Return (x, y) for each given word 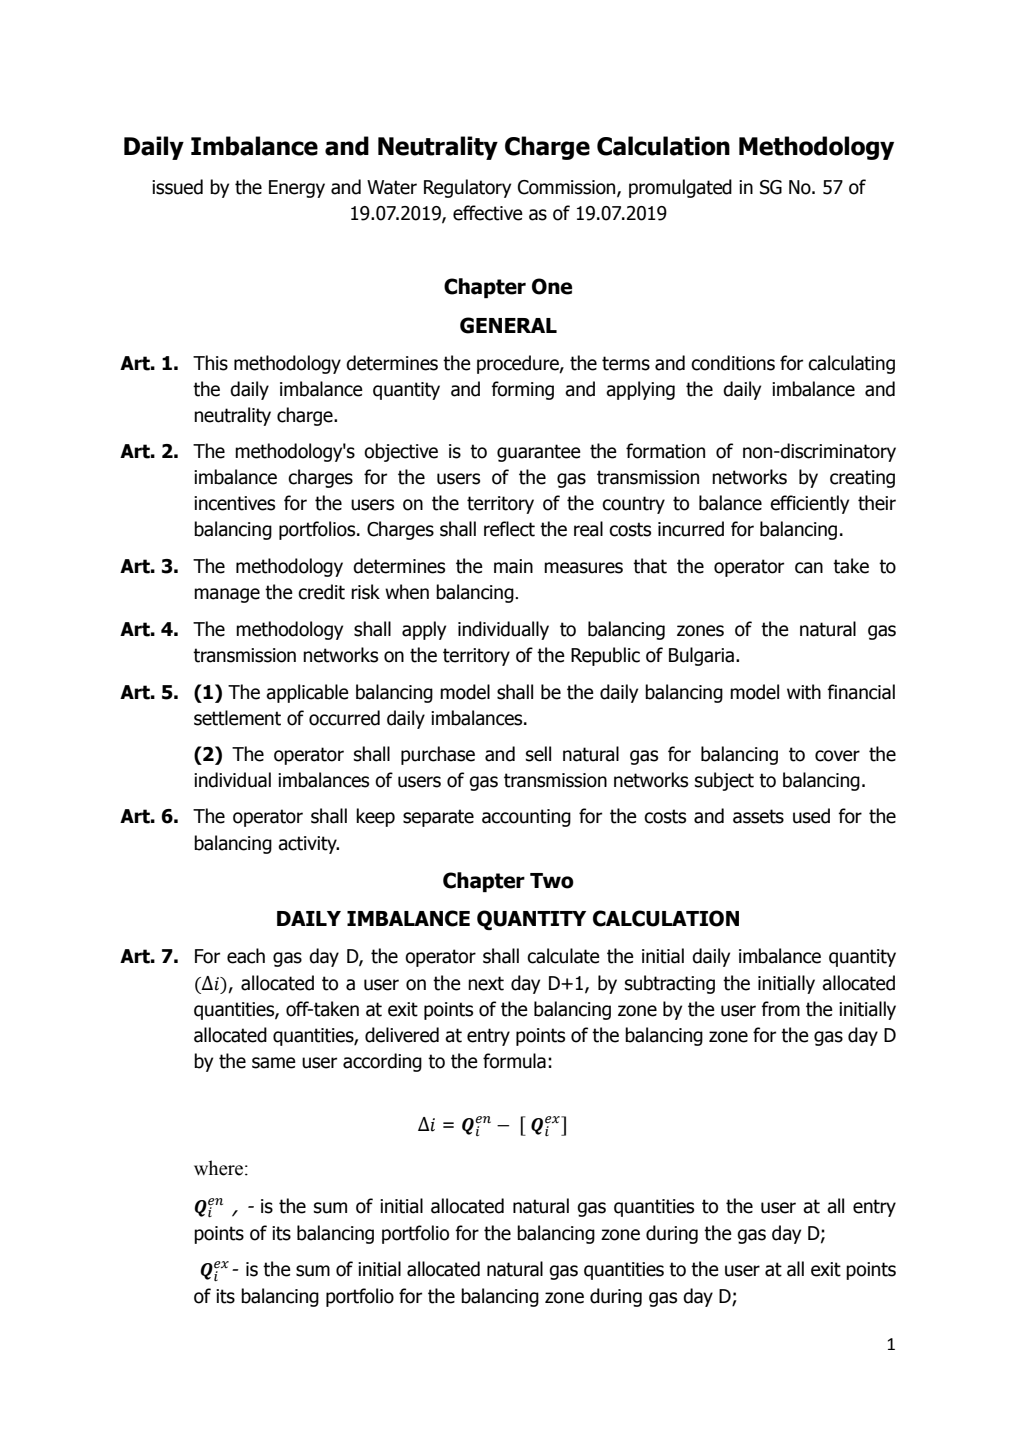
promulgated (680, 188)
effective (488, 213)
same (274, 1063)
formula (514, 1061)
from (780, 1009)
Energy (297, 189)
